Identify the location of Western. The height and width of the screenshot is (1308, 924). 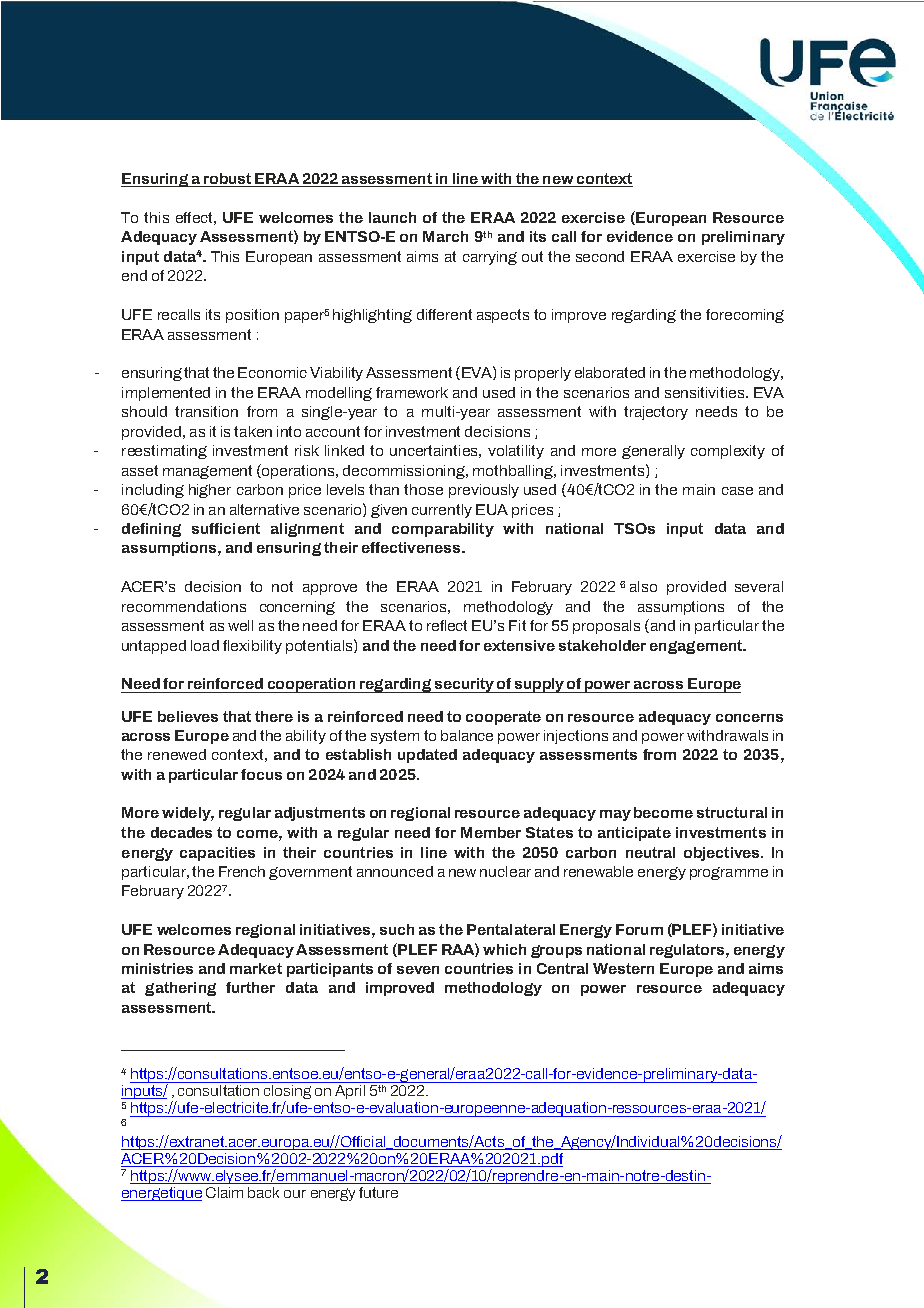
(623, 968).
